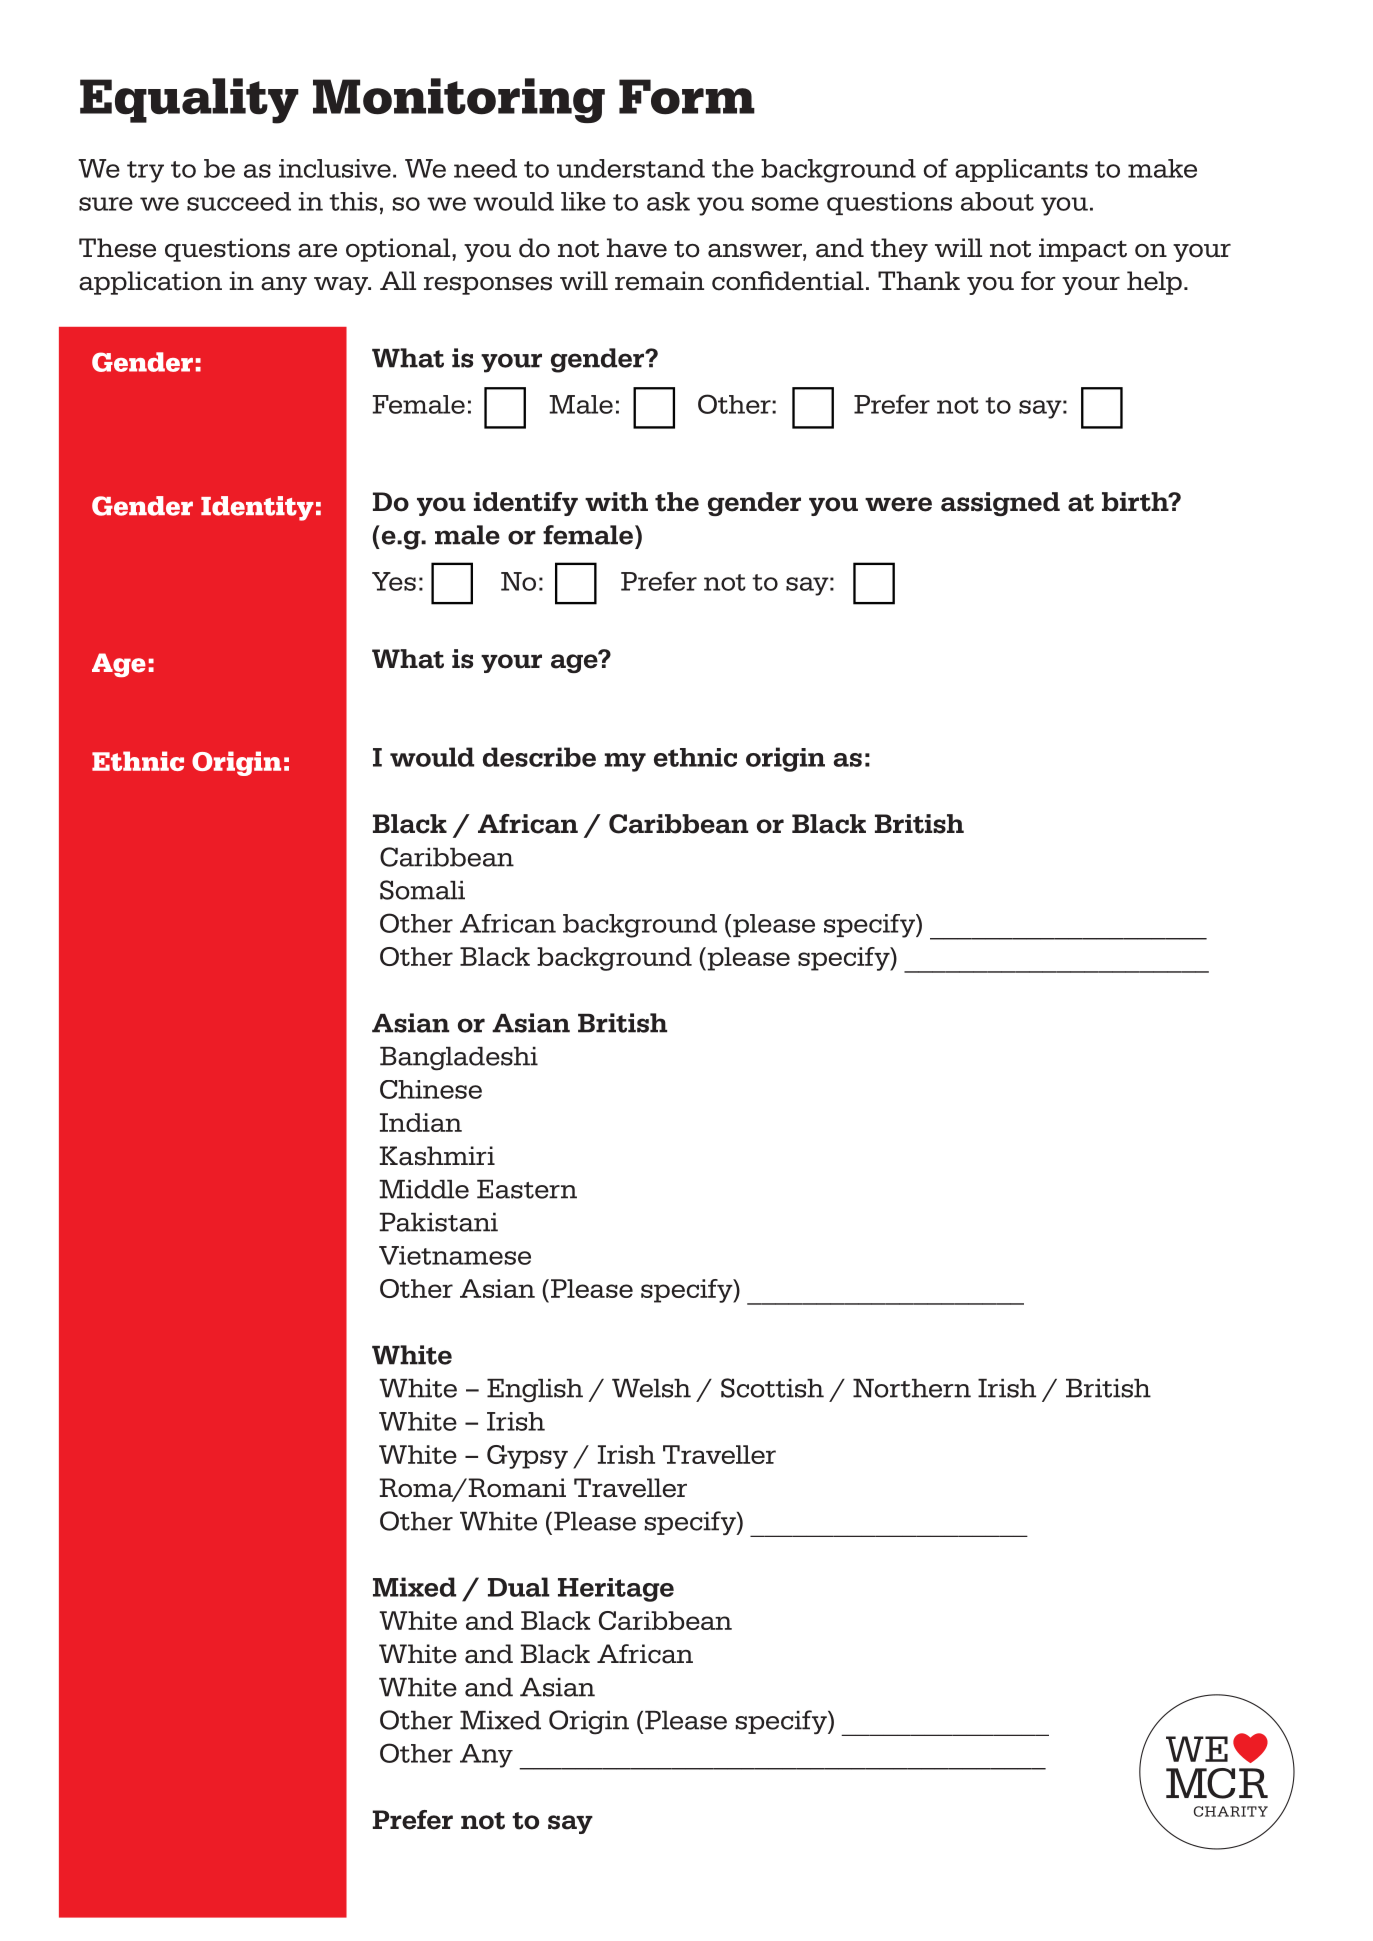  What do you see at coordinates (772, 1388) in the screenshot?
I see `Scottish` at bounding box center [772, 1388].
